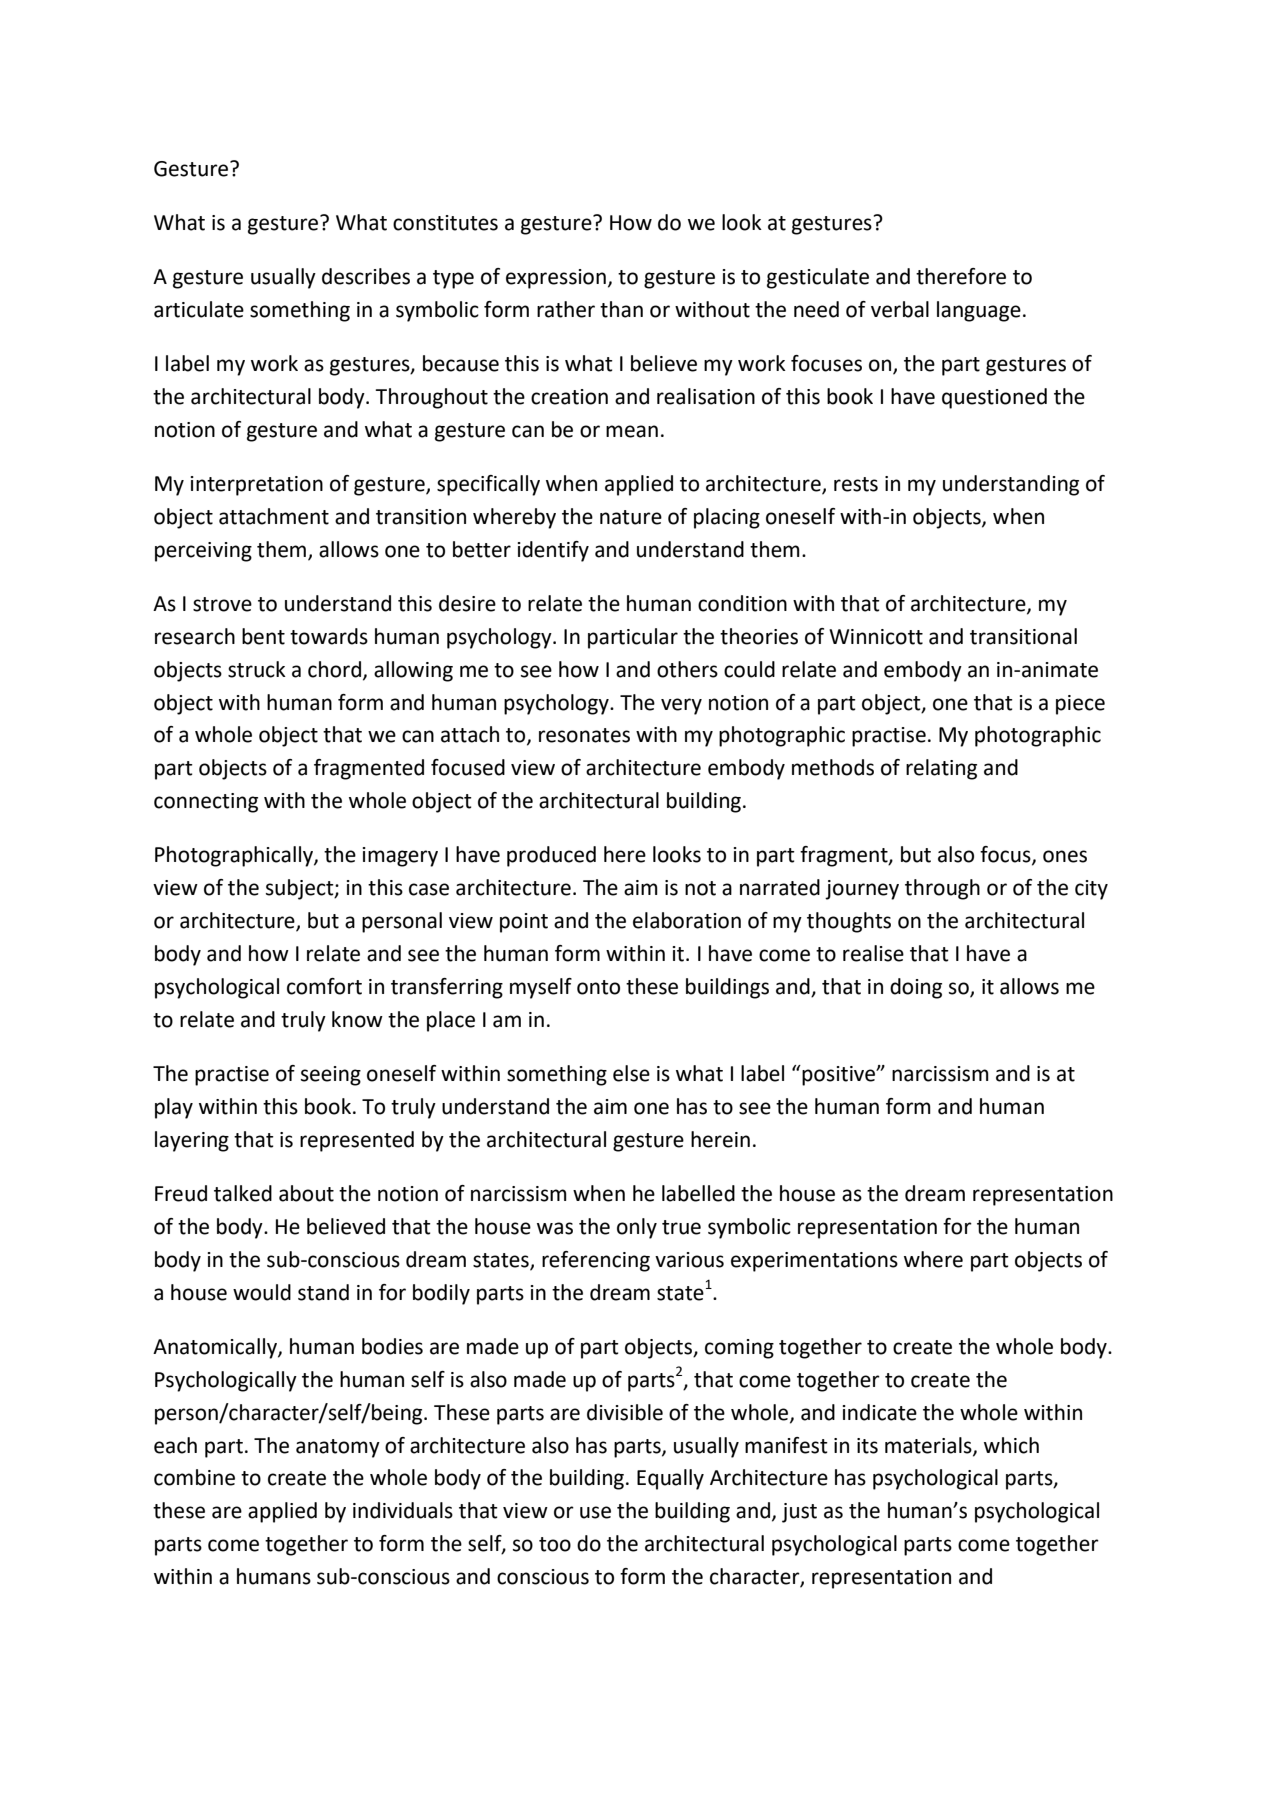 The image size is (1268, 1793). Describe the element at coordinates (306, 1193) in the document. I see `about` at that location.
